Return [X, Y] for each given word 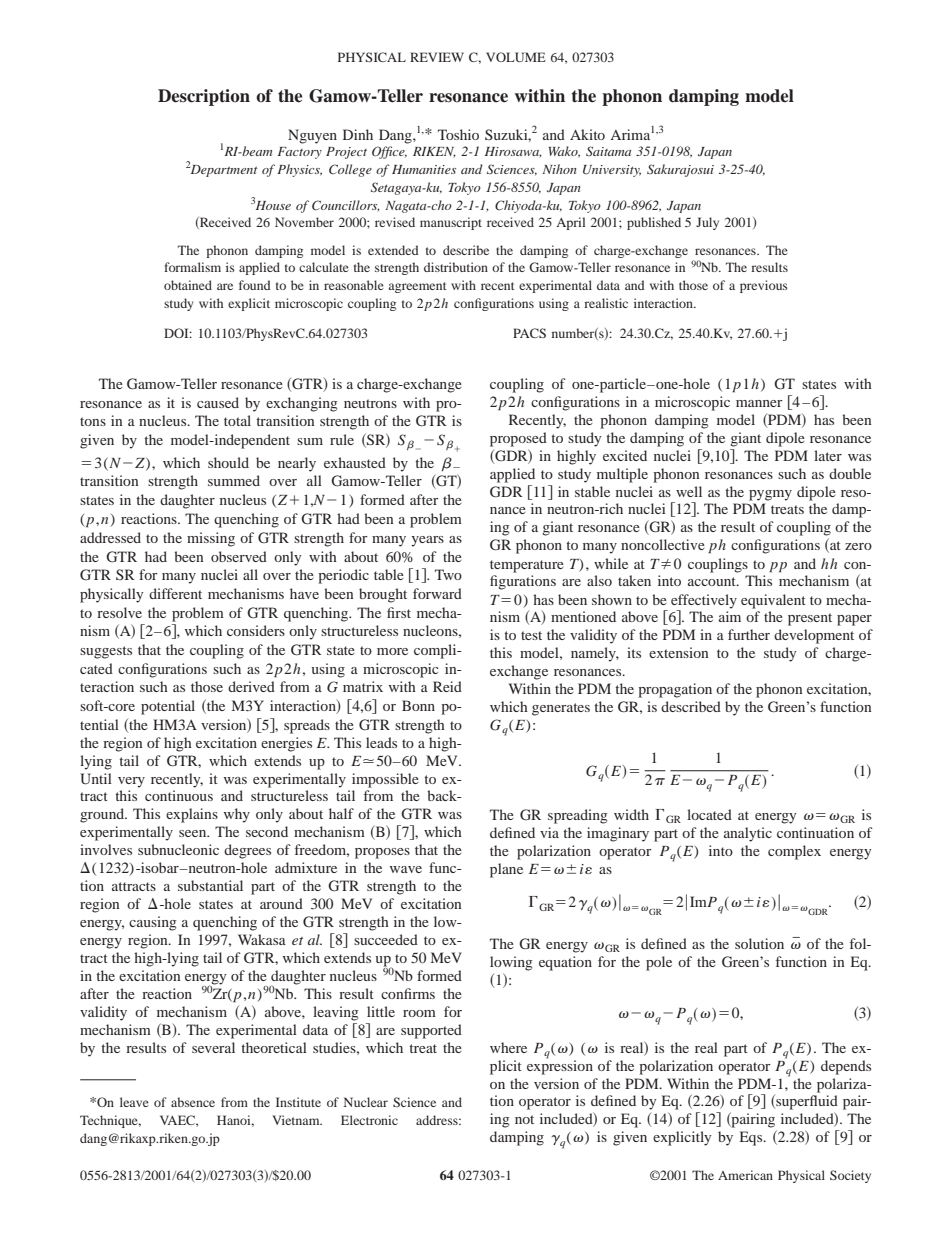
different [175, 593]
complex [794, 852]
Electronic [369, 1120]
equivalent [773, 601]
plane [506, 870]
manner [759, 403]
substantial [210, 885]
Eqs [752, 1138]
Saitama [608, 151]
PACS [529, 333]
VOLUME [516, 57]
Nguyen [312, 136]
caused [218, 402]
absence [193, 1102]
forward [437, 593]
